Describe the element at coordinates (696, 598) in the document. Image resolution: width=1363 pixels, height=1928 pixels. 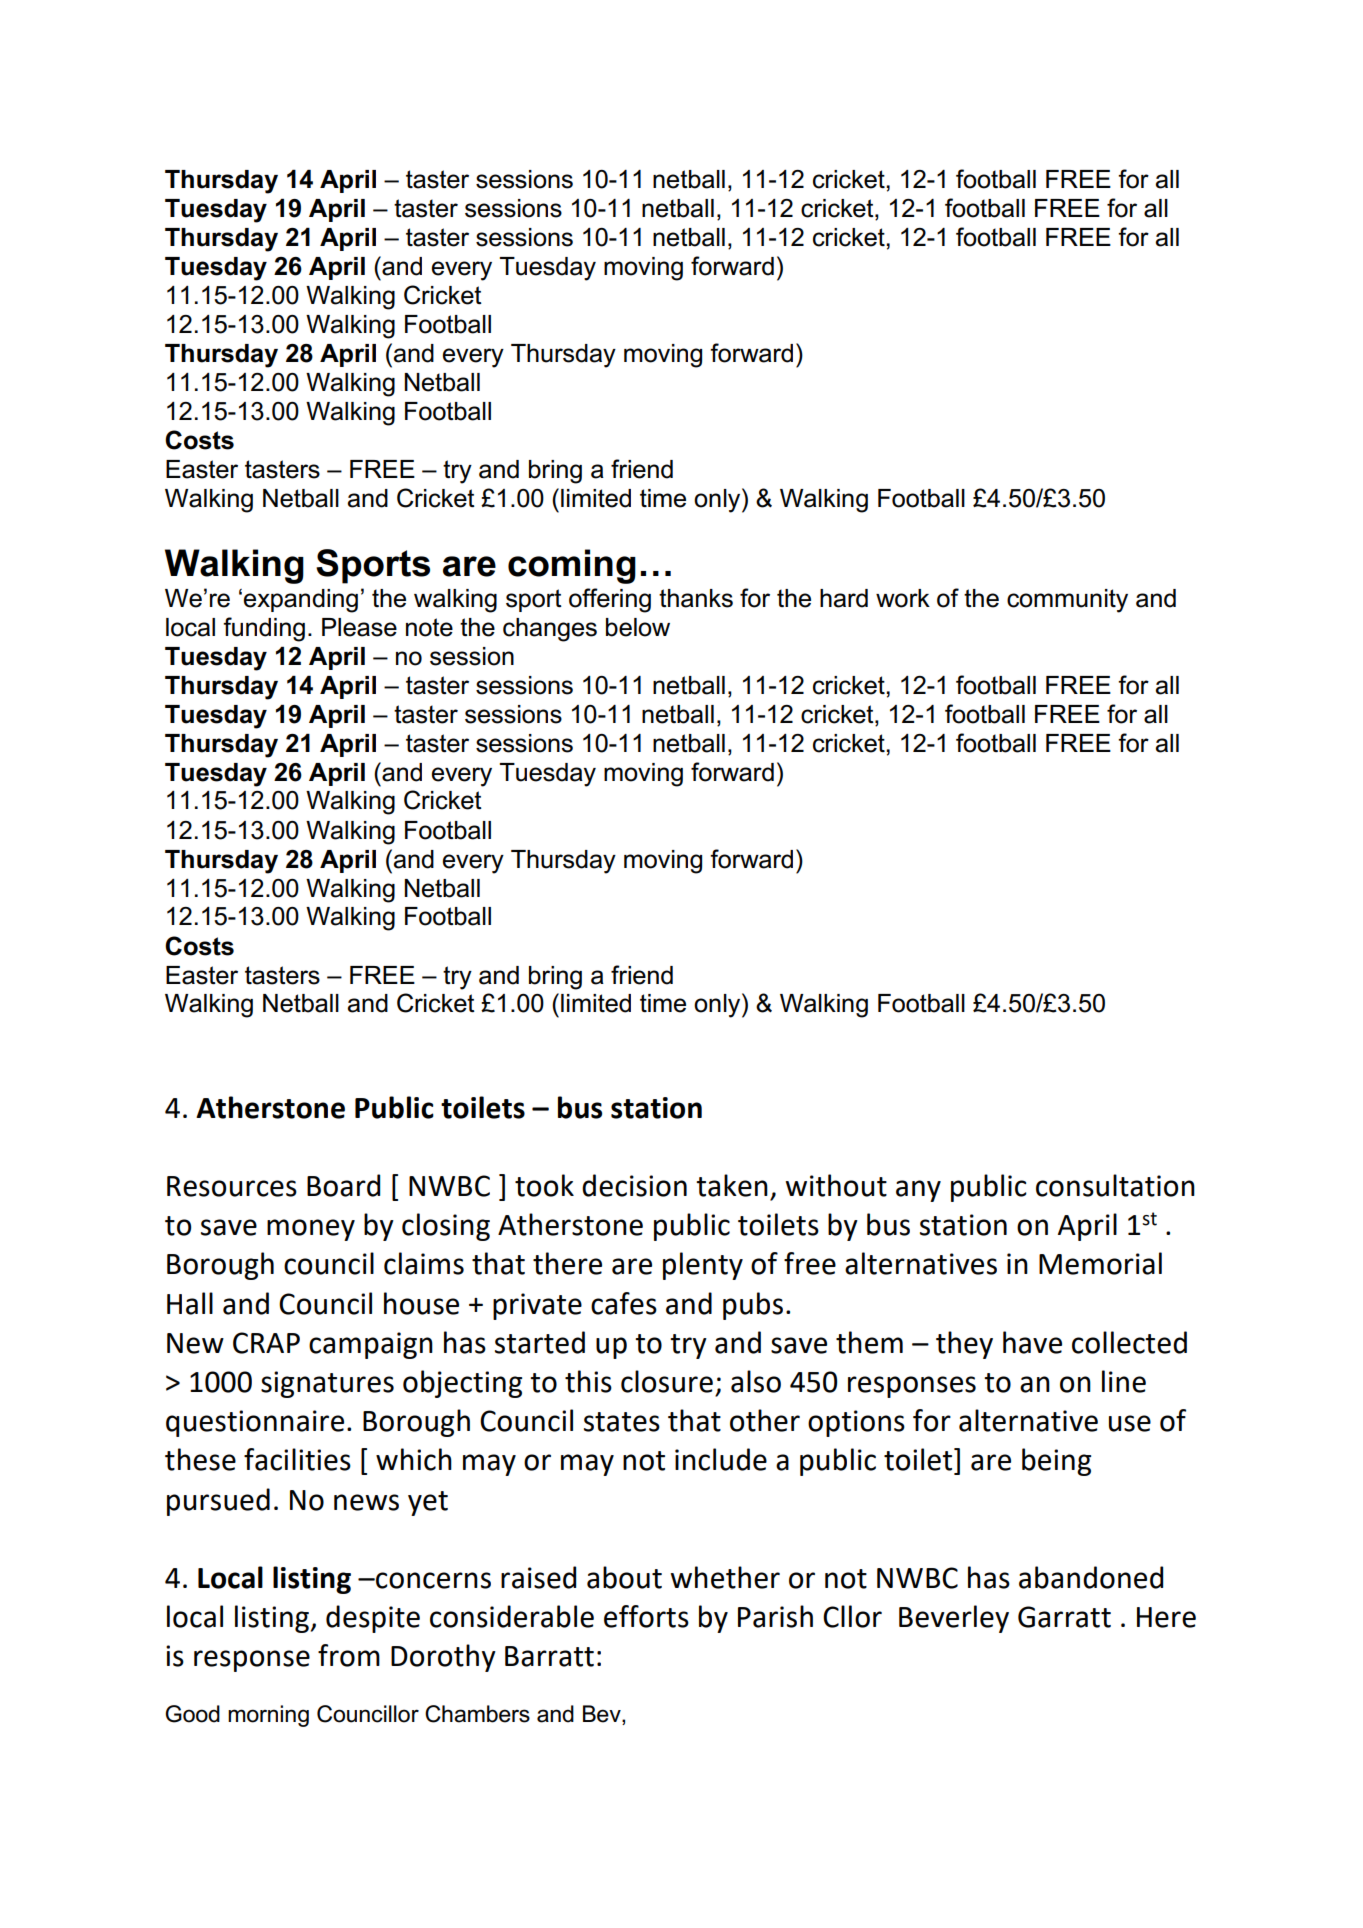
I see `thanks` at that location.
